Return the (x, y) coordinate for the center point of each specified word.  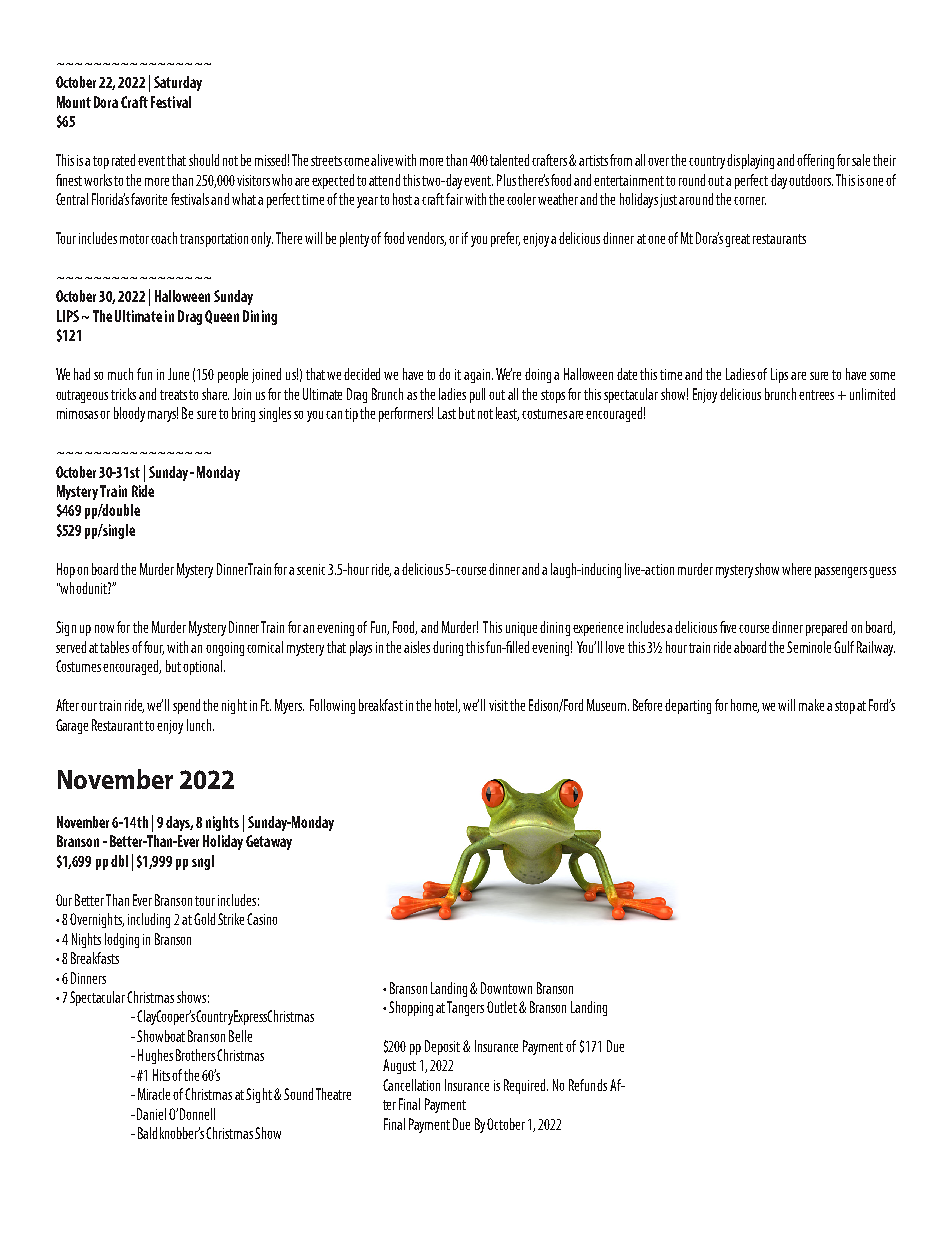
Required (526, 1086)
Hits (161, 1075)
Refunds (588, 1085)
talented (509, 160)
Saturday (178, 83)
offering (815, 161)
